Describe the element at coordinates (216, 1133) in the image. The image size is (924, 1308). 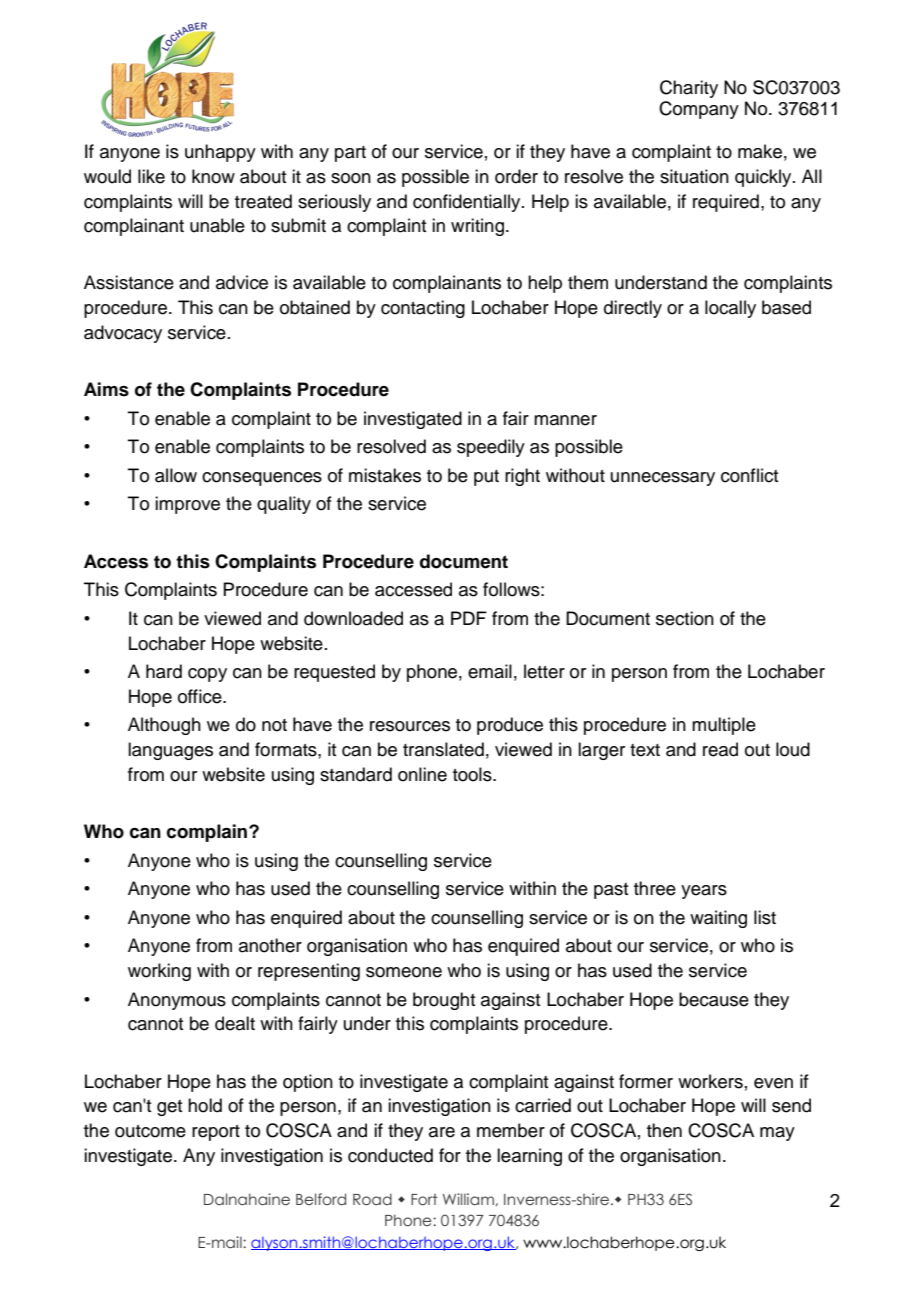
I see `report` at that location.
